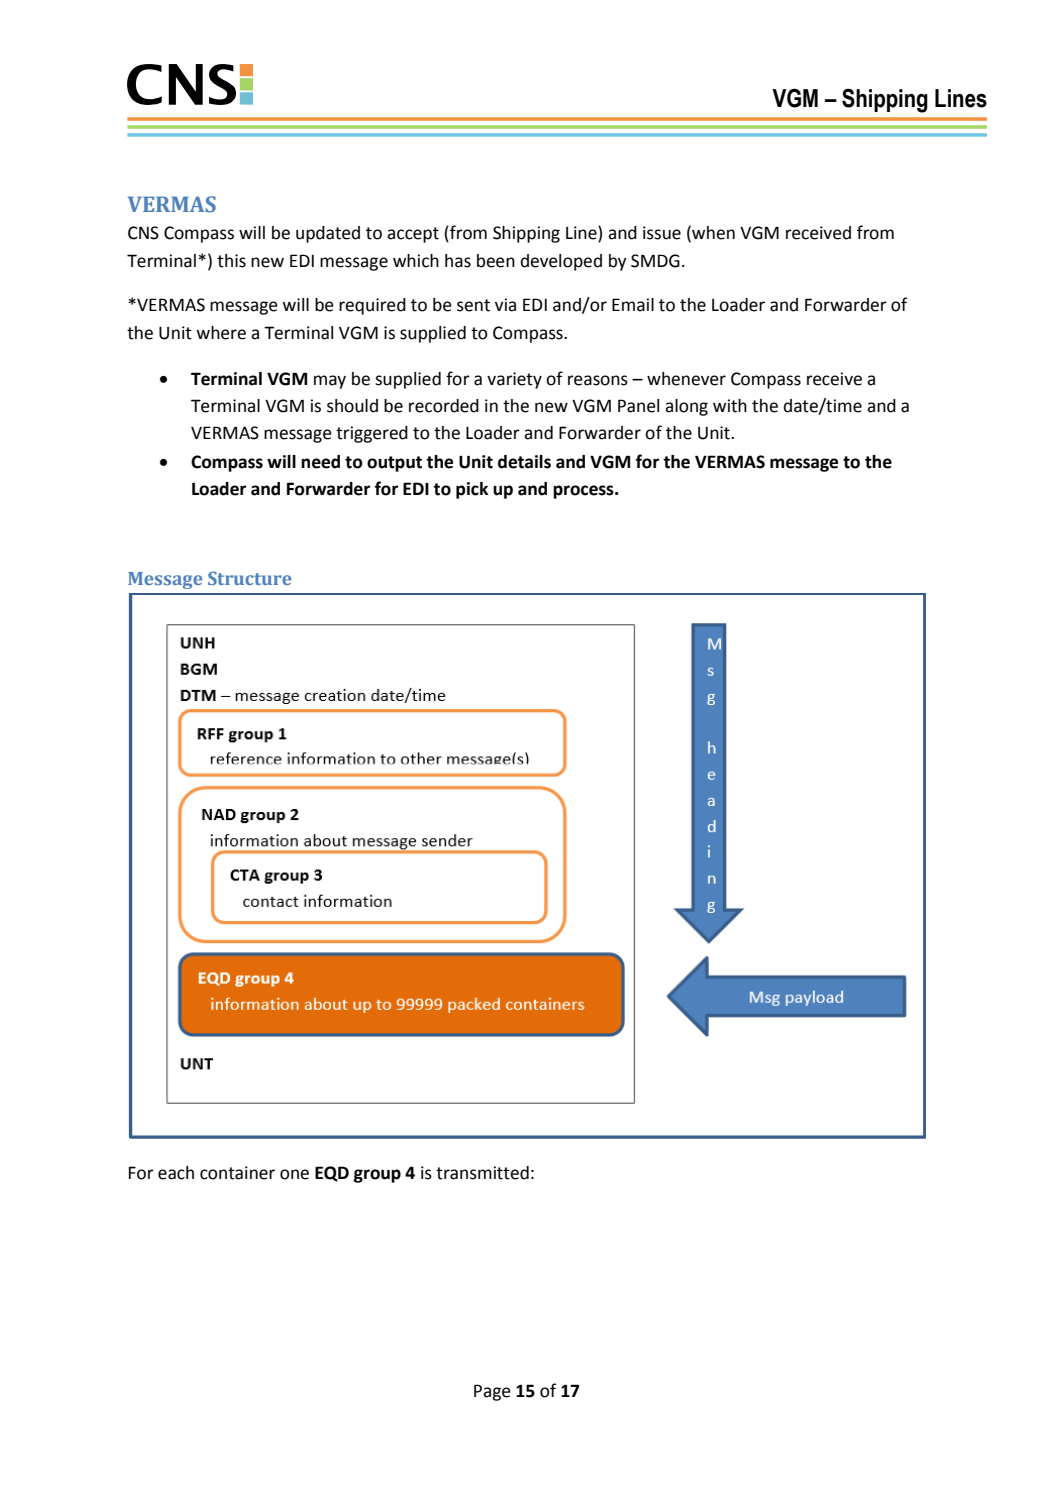  I want to click on Structure, so click(249, 578).
